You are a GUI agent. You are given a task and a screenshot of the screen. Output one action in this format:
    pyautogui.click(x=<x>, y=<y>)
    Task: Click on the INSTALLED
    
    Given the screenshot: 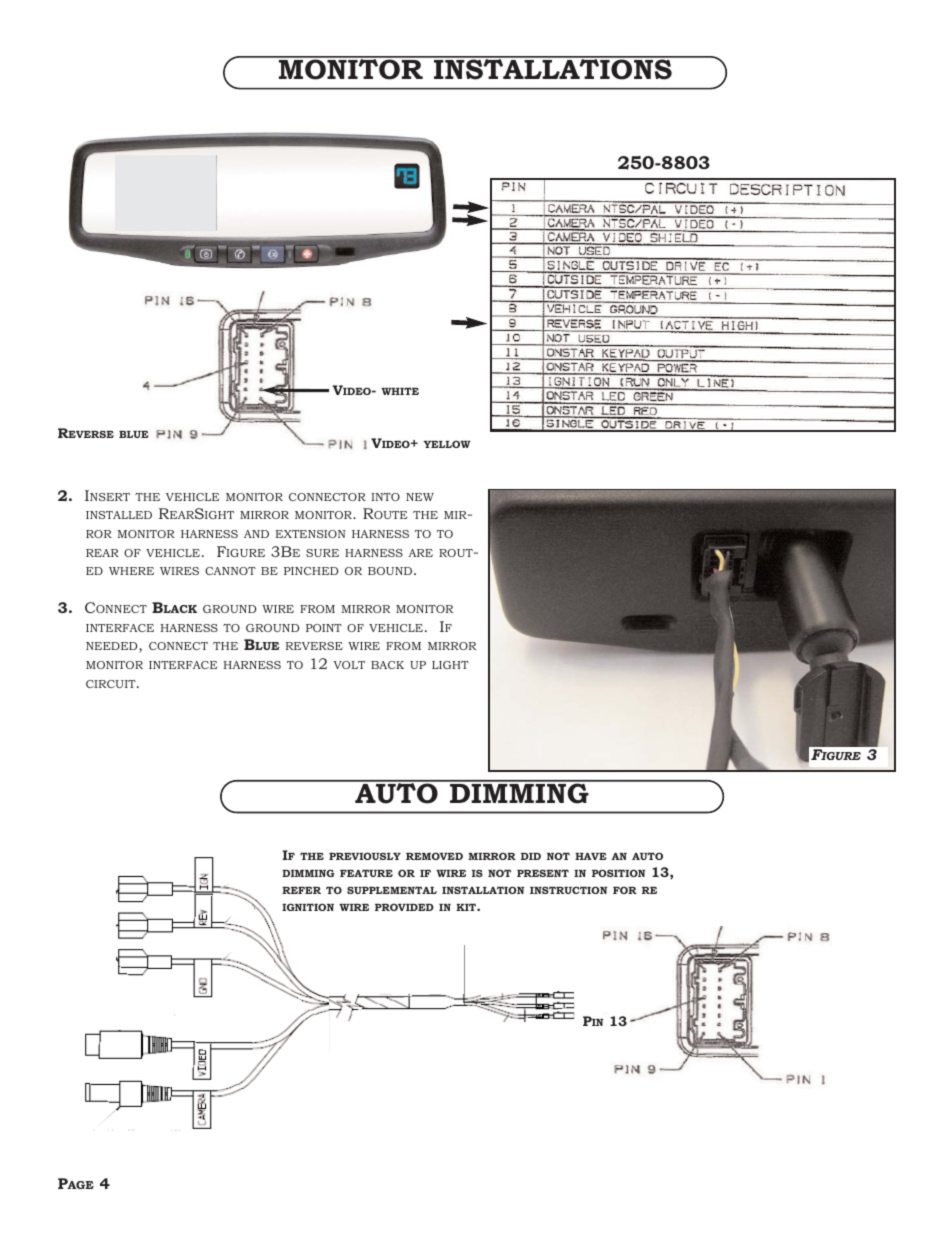 What is the action you would take?
    pyautogui.click(x=119, y=515)
